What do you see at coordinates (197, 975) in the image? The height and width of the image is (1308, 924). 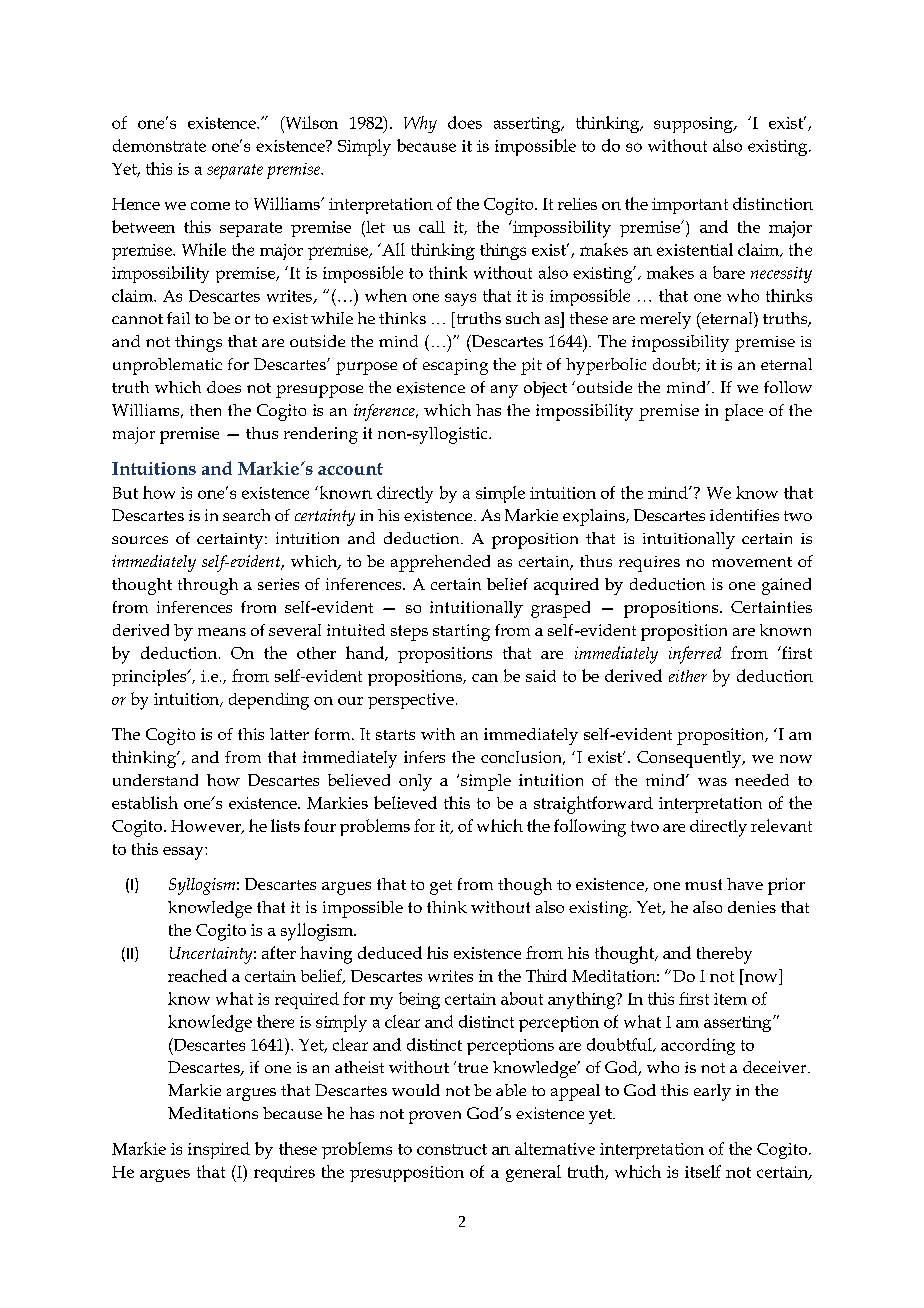 I see `reached` at bounding box center [197, 975].
